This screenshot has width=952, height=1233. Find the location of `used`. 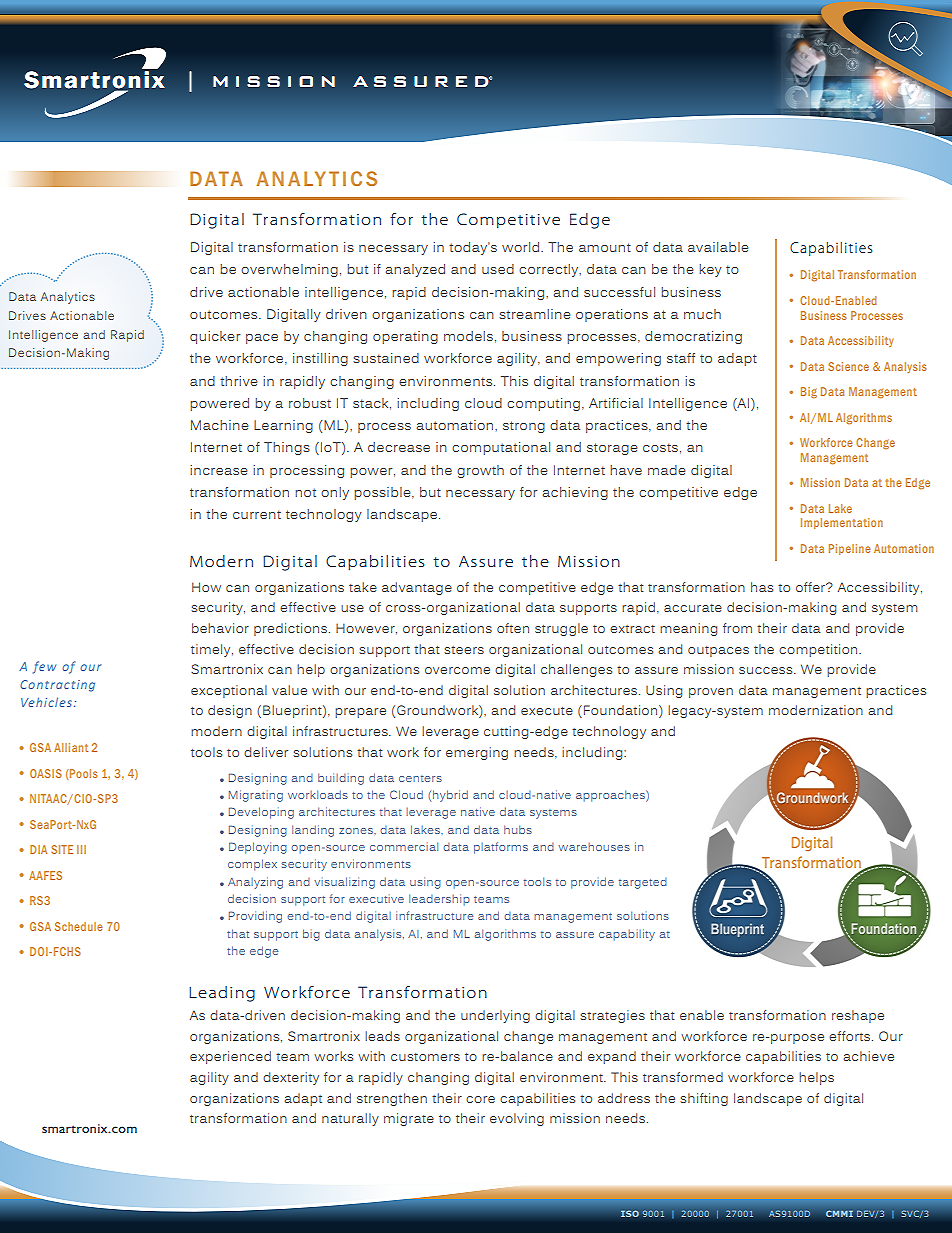

used is located at coordinates (498, 269).
